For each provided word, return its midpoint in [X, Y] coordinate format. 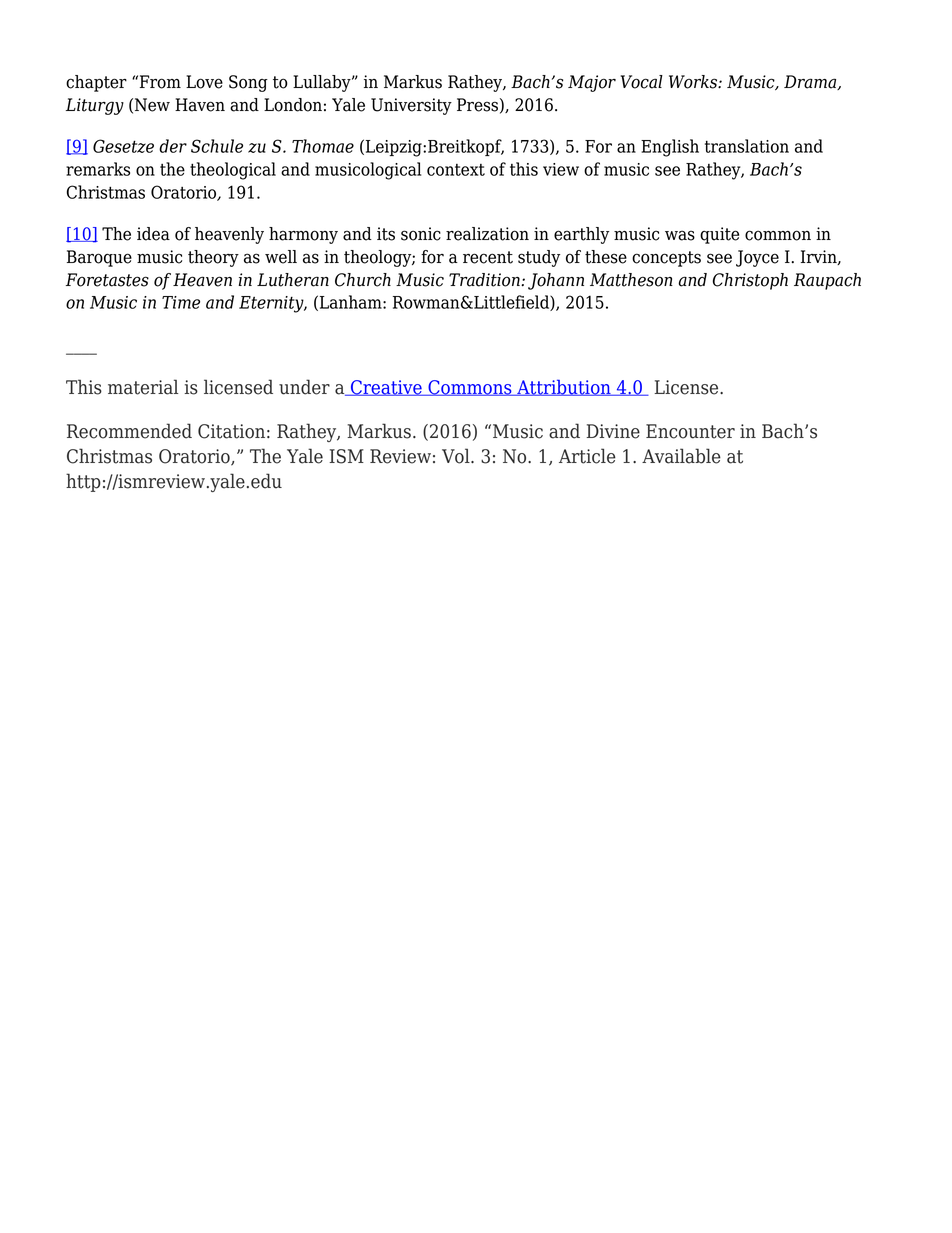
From [160, 82]
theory [213, 258]
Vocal [642, 82]
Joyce [757, 258]
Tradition [485, 280]
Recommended [129, 431]
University [411, 106]
